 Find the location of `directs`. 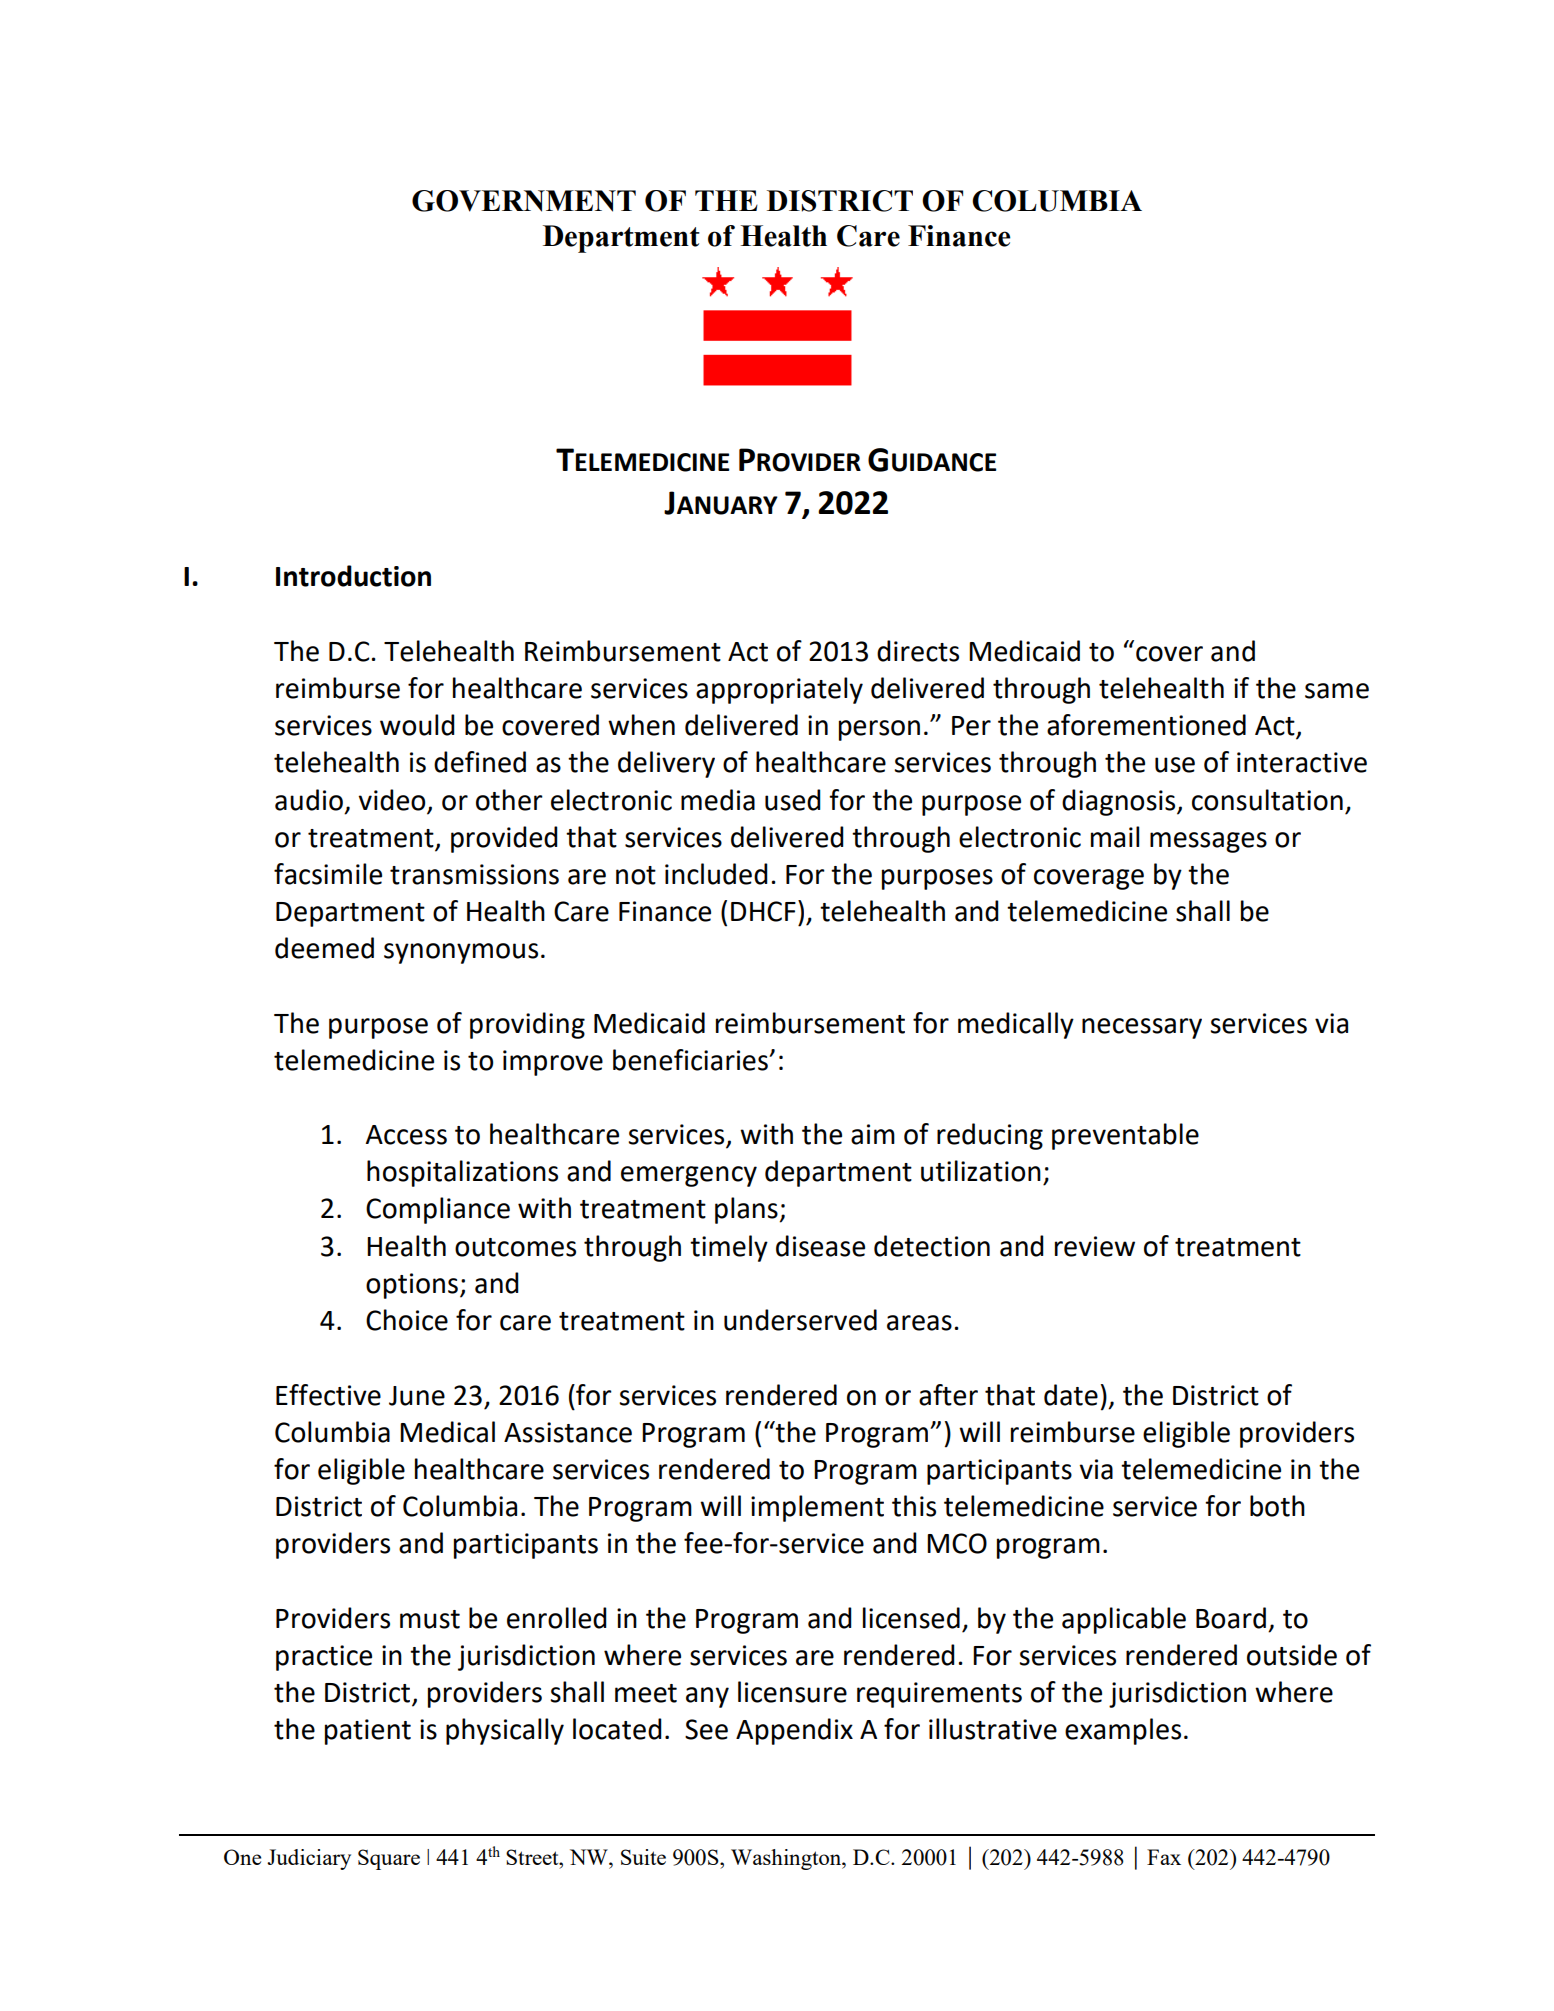

directs is located at coordinates (918, 651).
